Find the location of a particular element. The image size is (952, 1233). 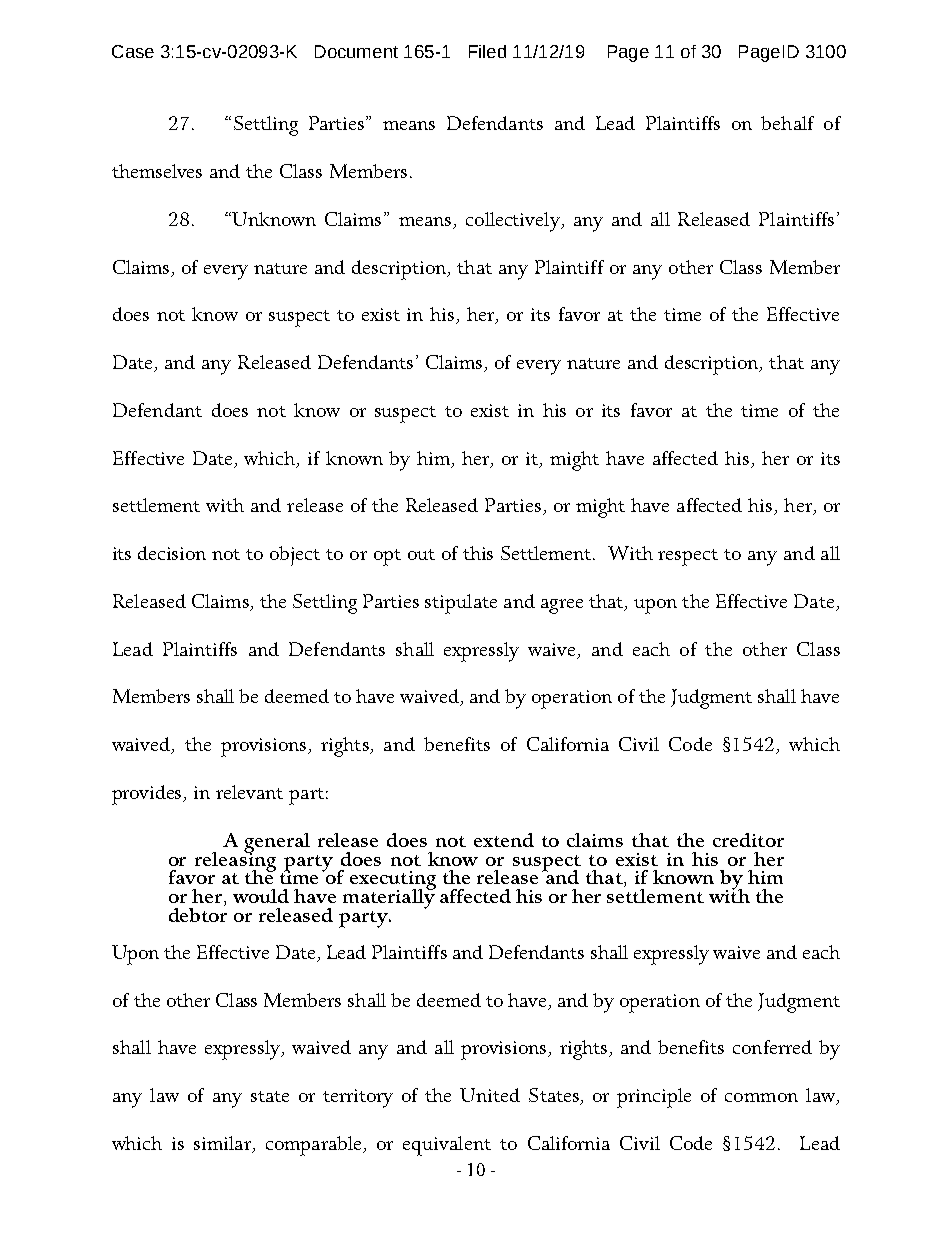

conferred is located at coordinates (772, 1047).
